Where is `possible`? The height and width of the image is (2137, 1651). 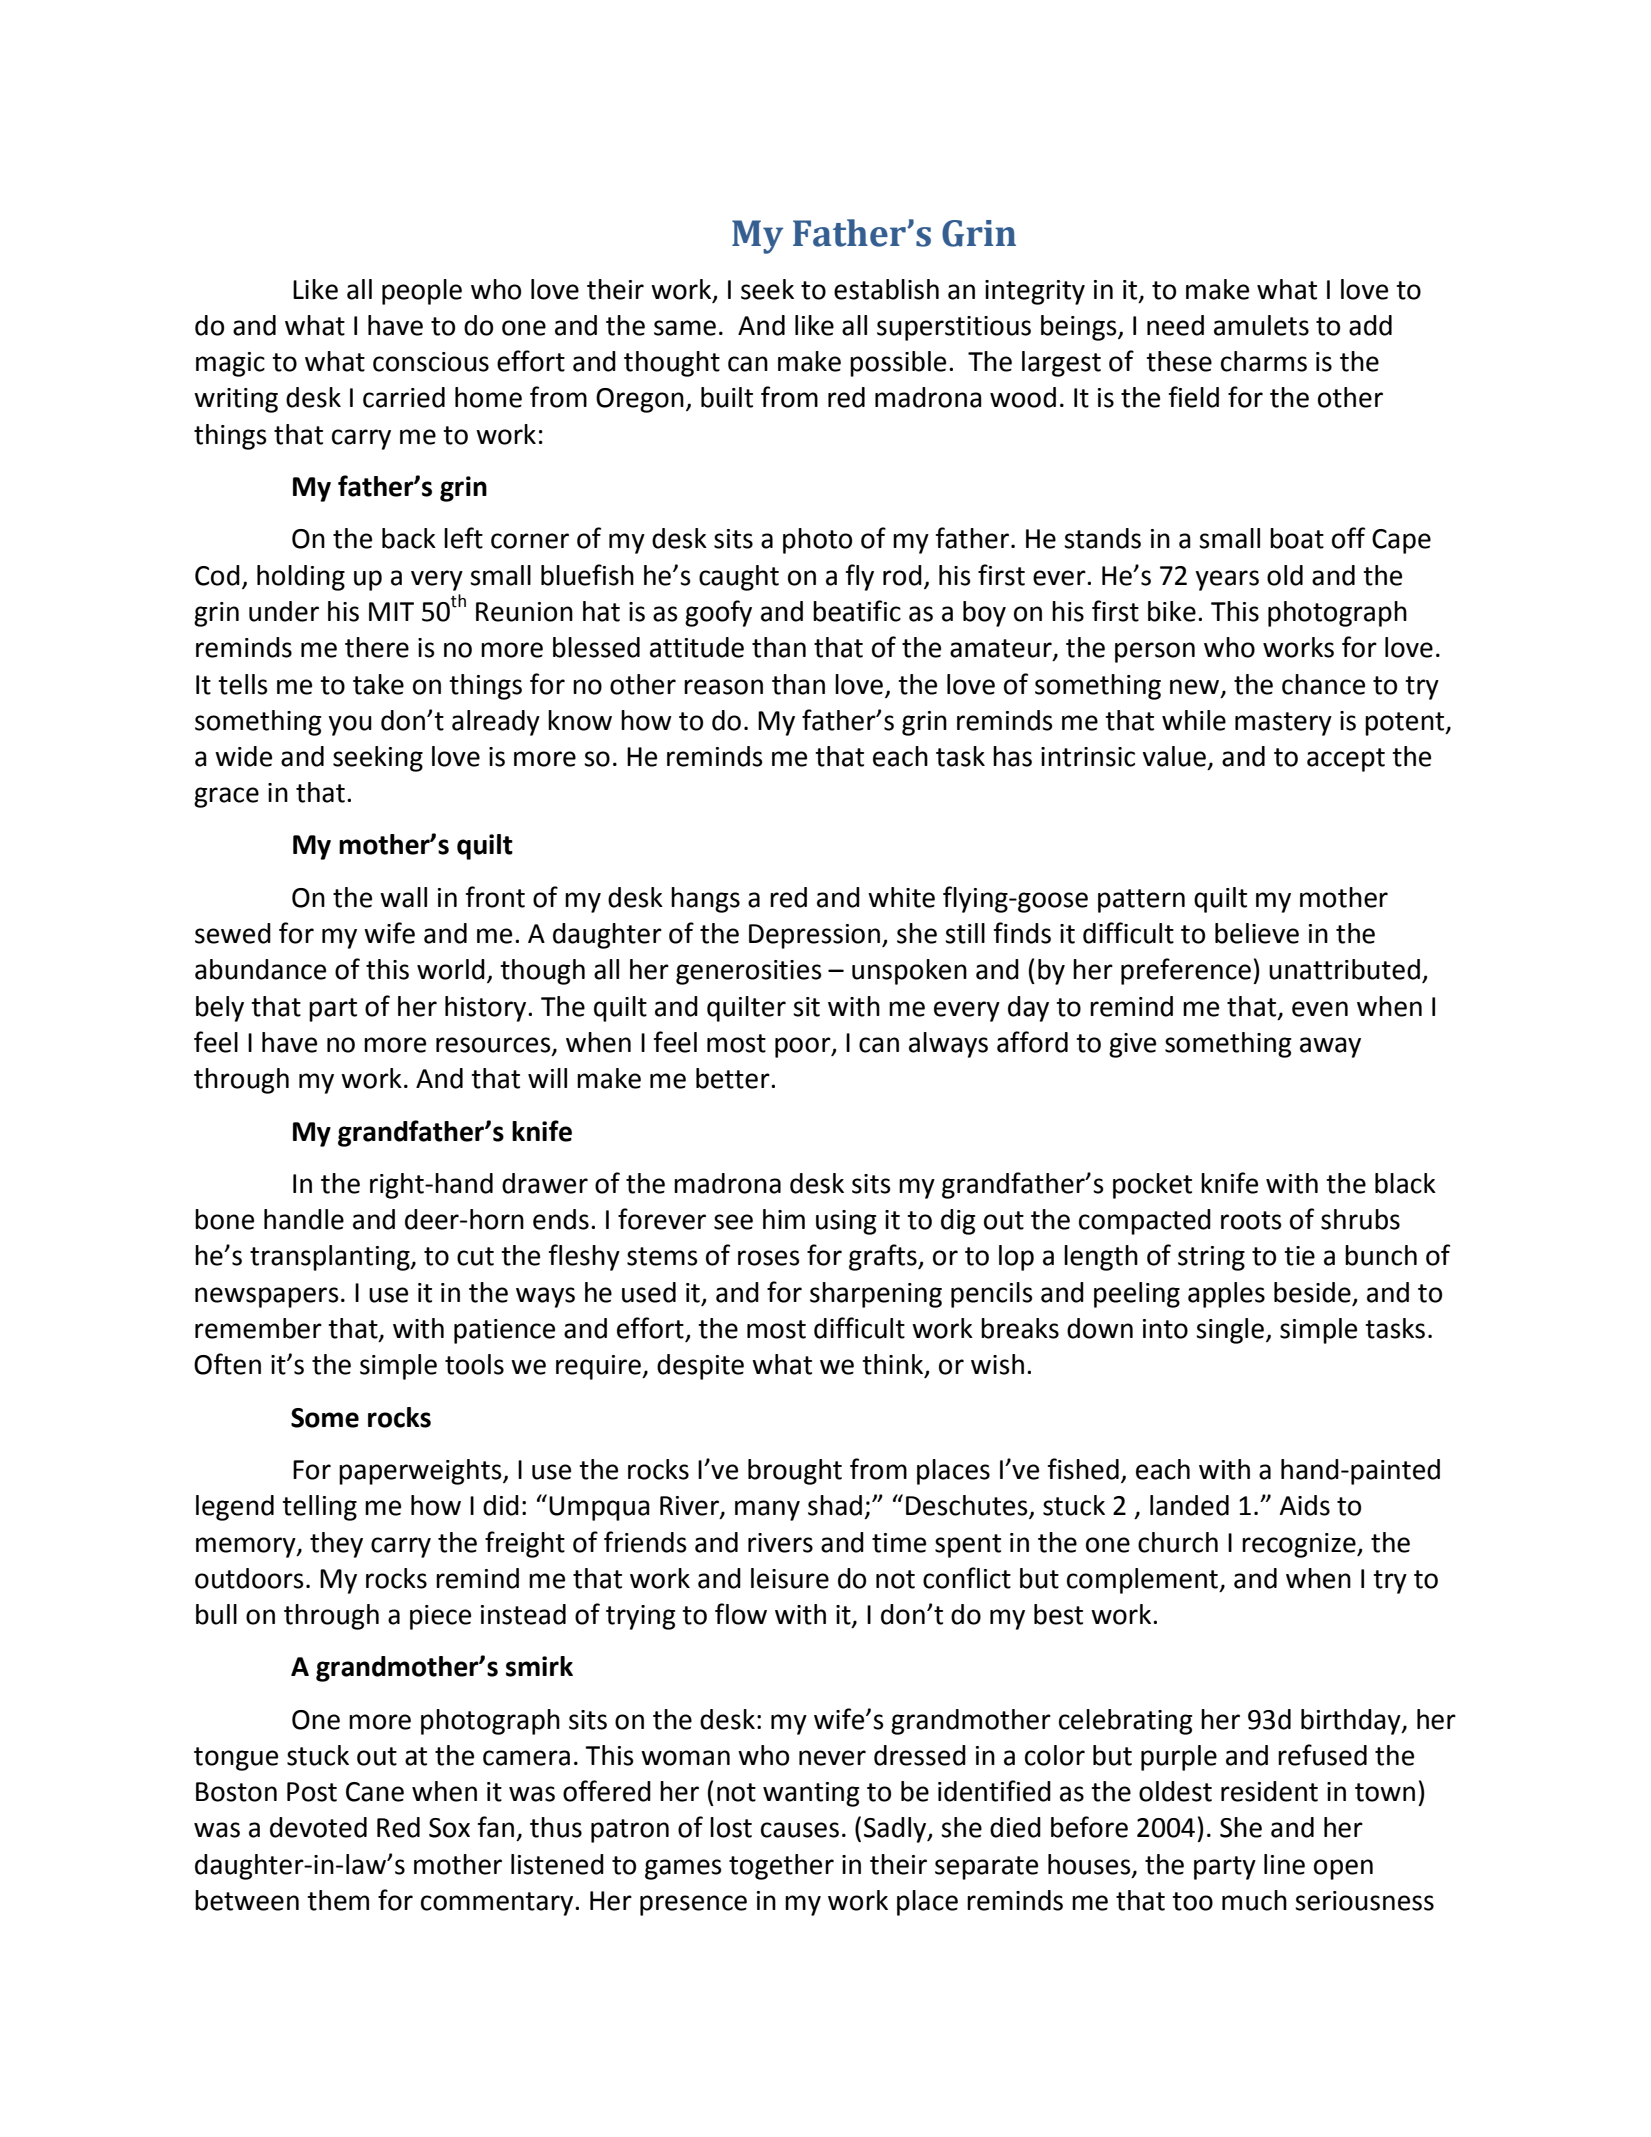 possible is located at coordinates (898, 364).
